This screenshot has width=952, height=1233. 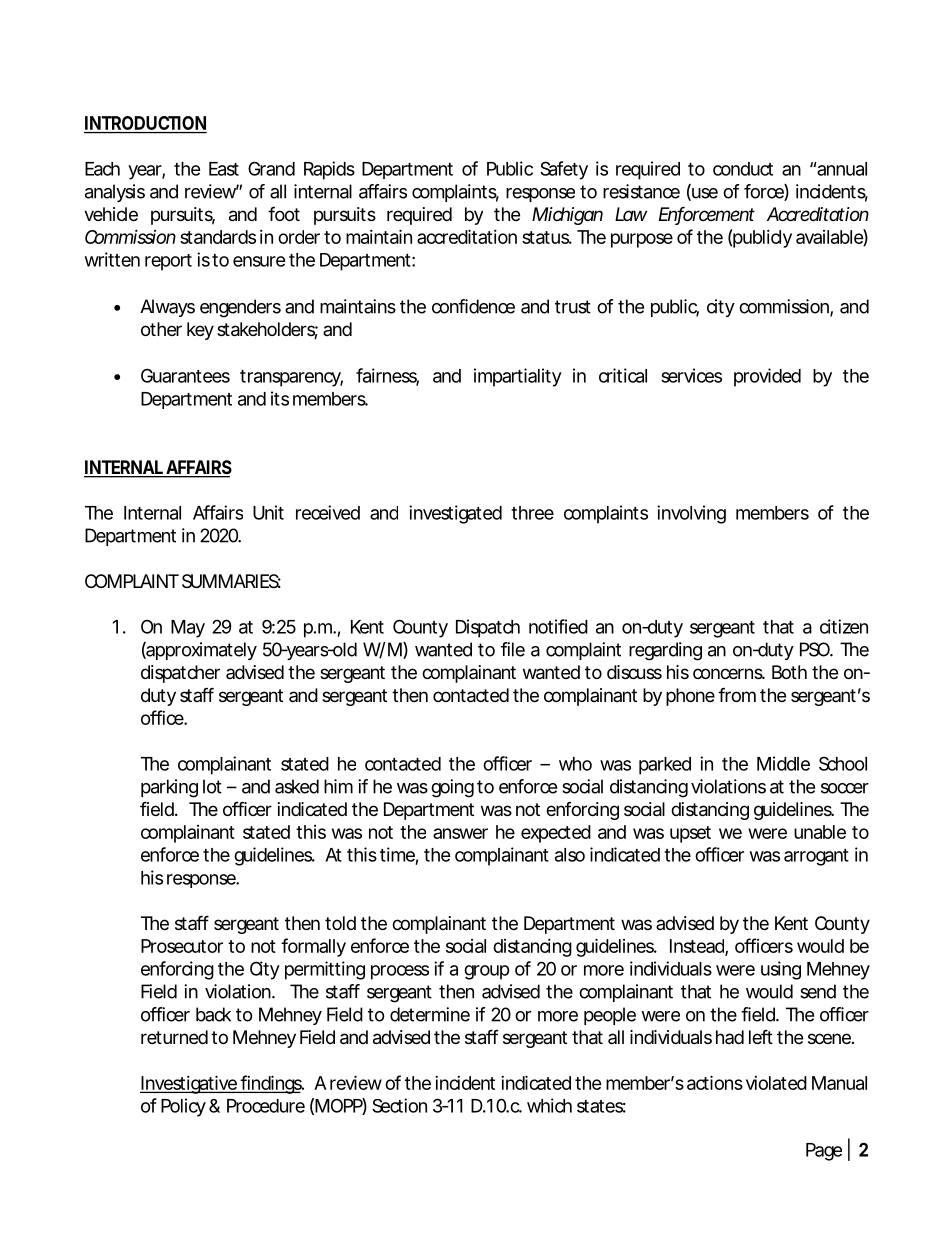 I want to click on answer, so click(x=460, y=833).
